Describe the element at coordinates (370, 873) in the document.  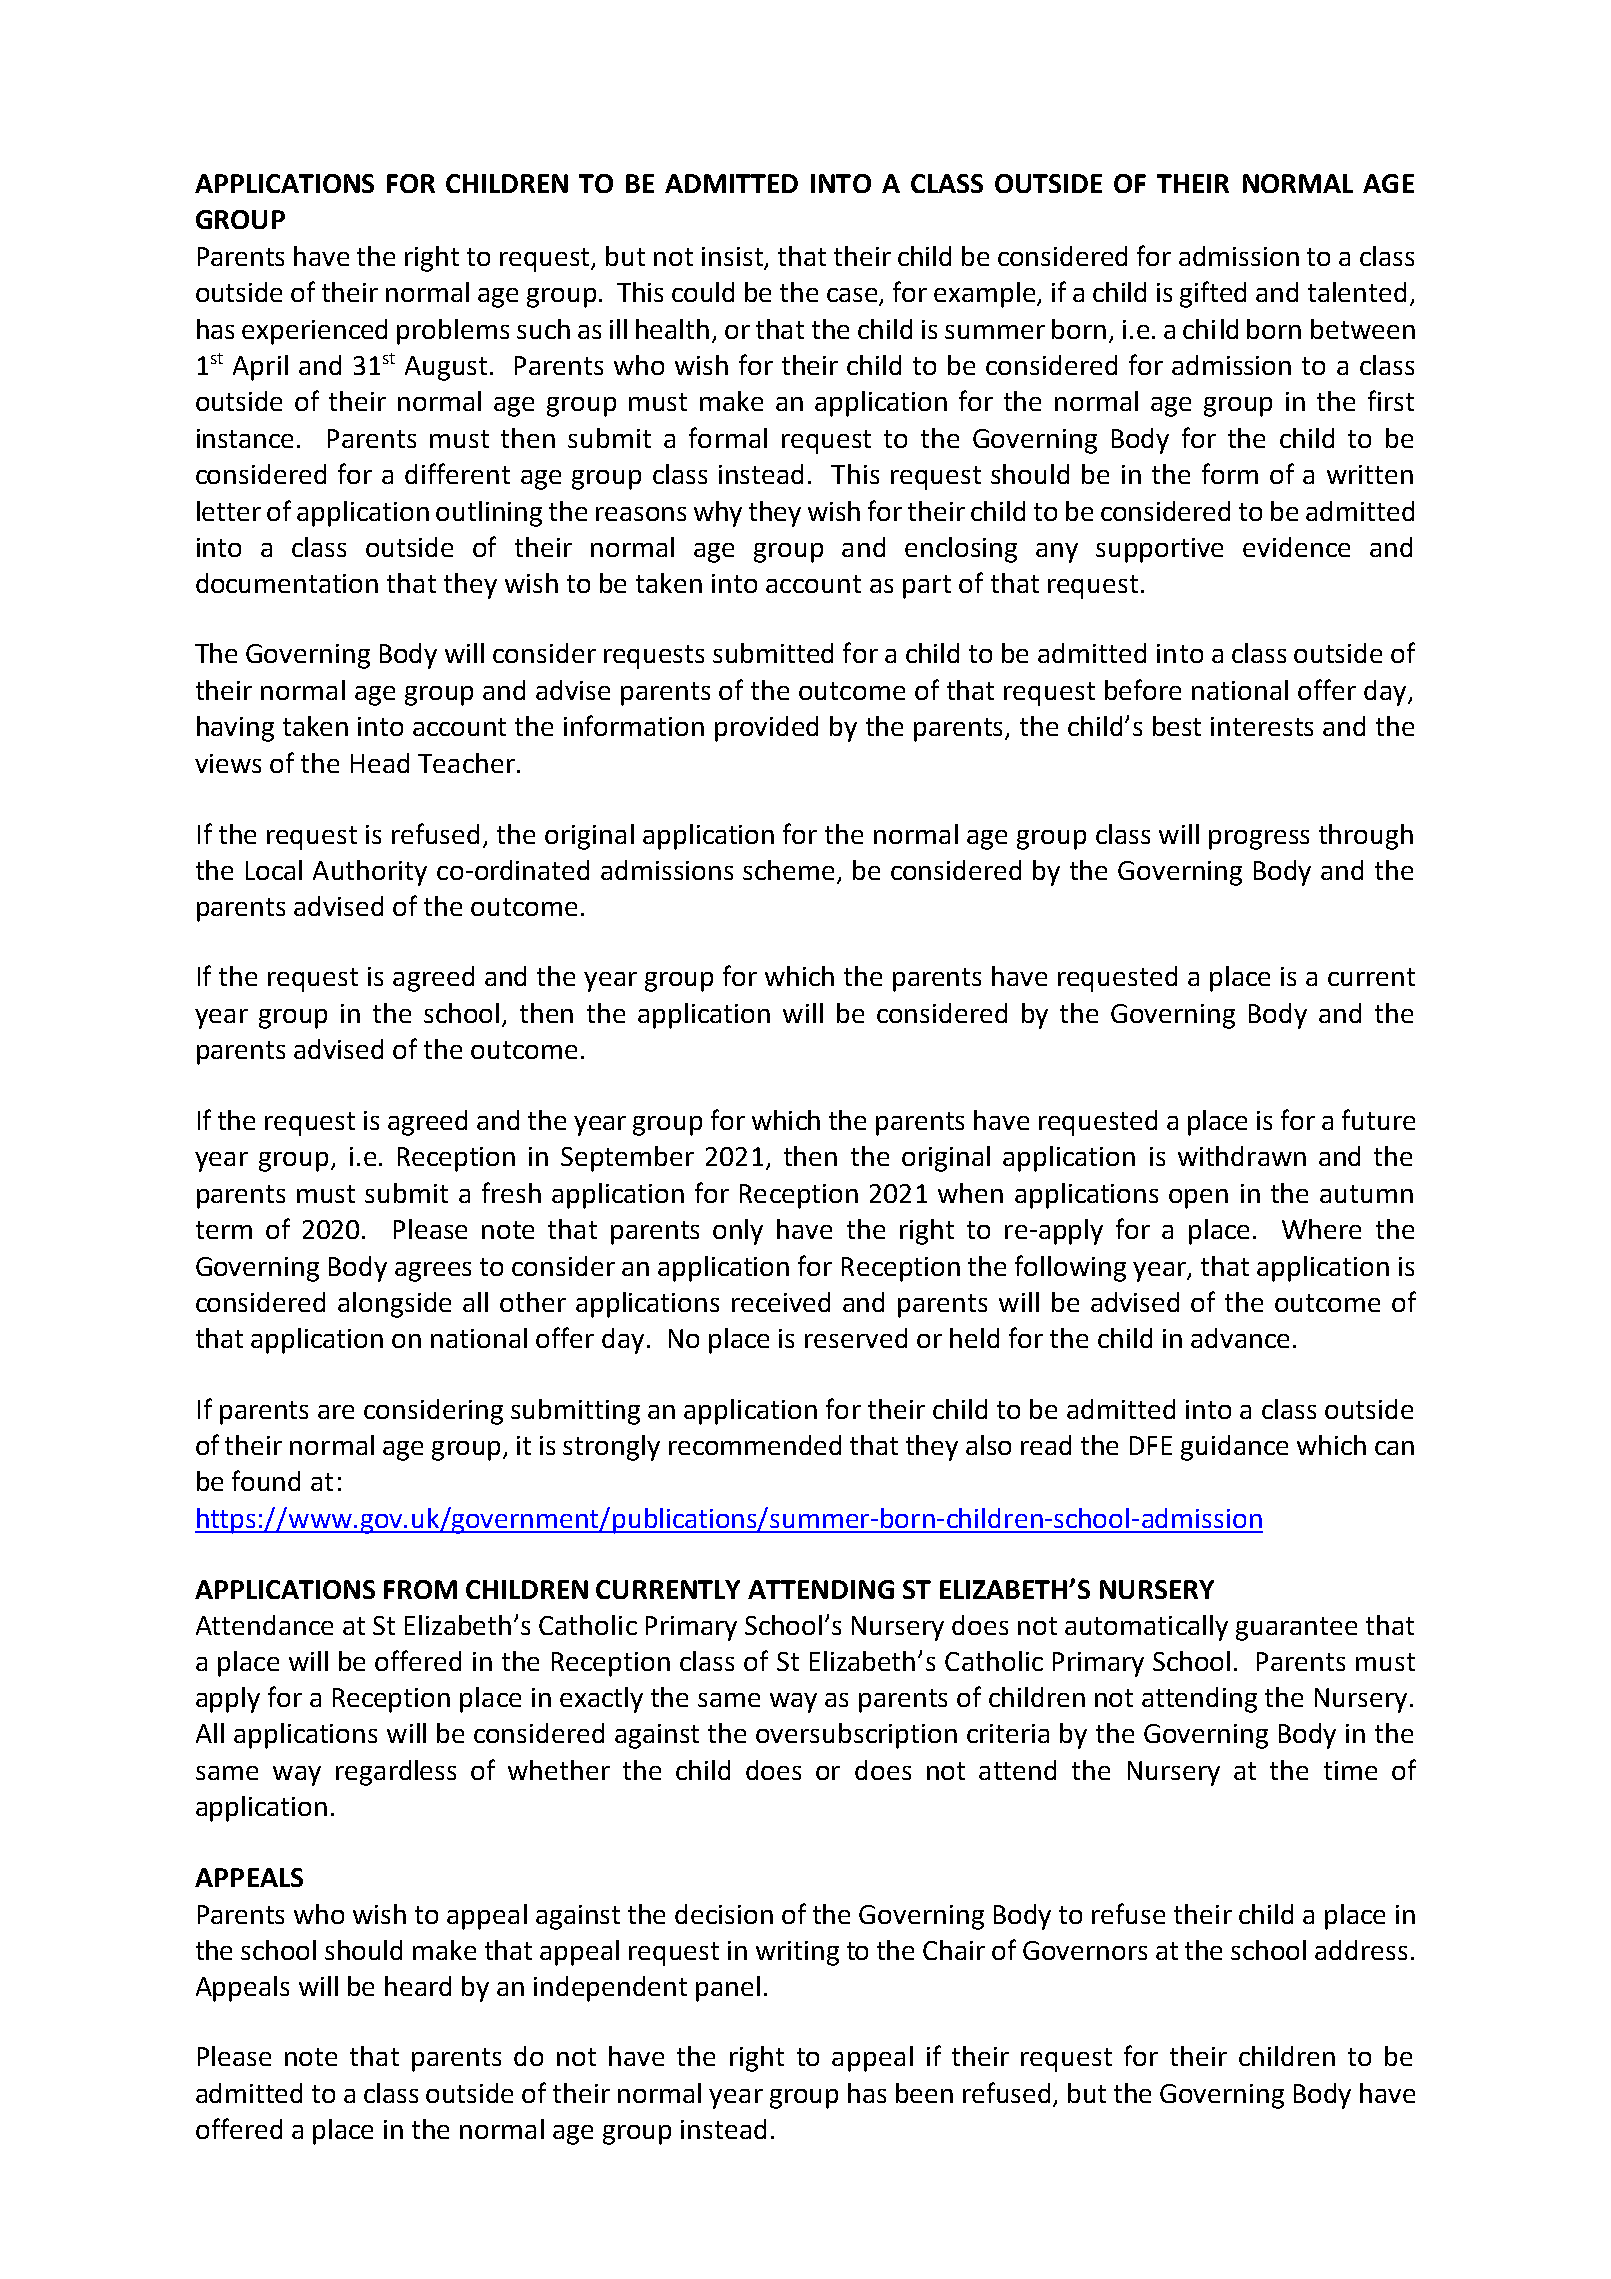
I see `Authority` at that location.
